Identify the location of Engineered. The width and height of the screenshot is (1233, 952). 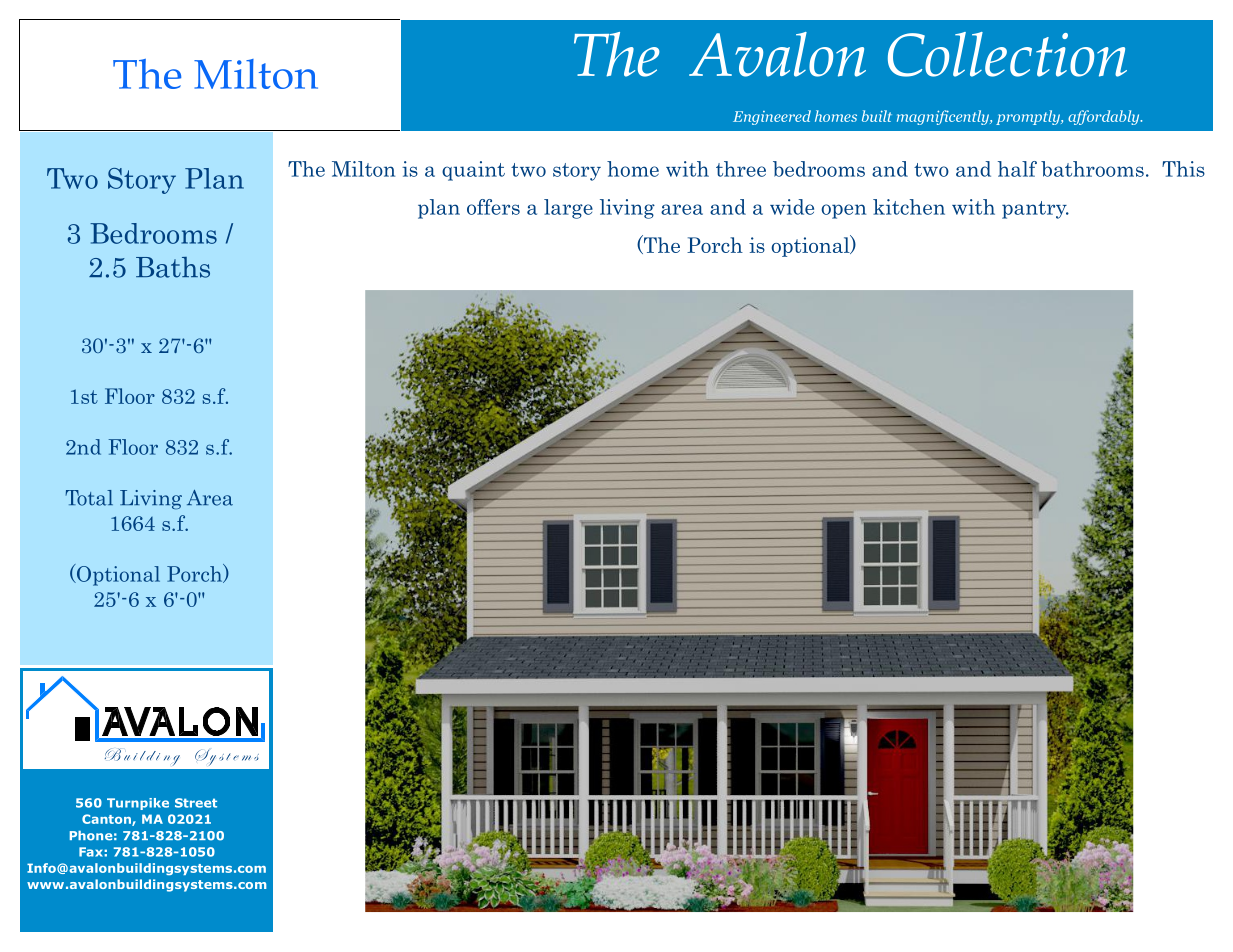
(772, 117).
